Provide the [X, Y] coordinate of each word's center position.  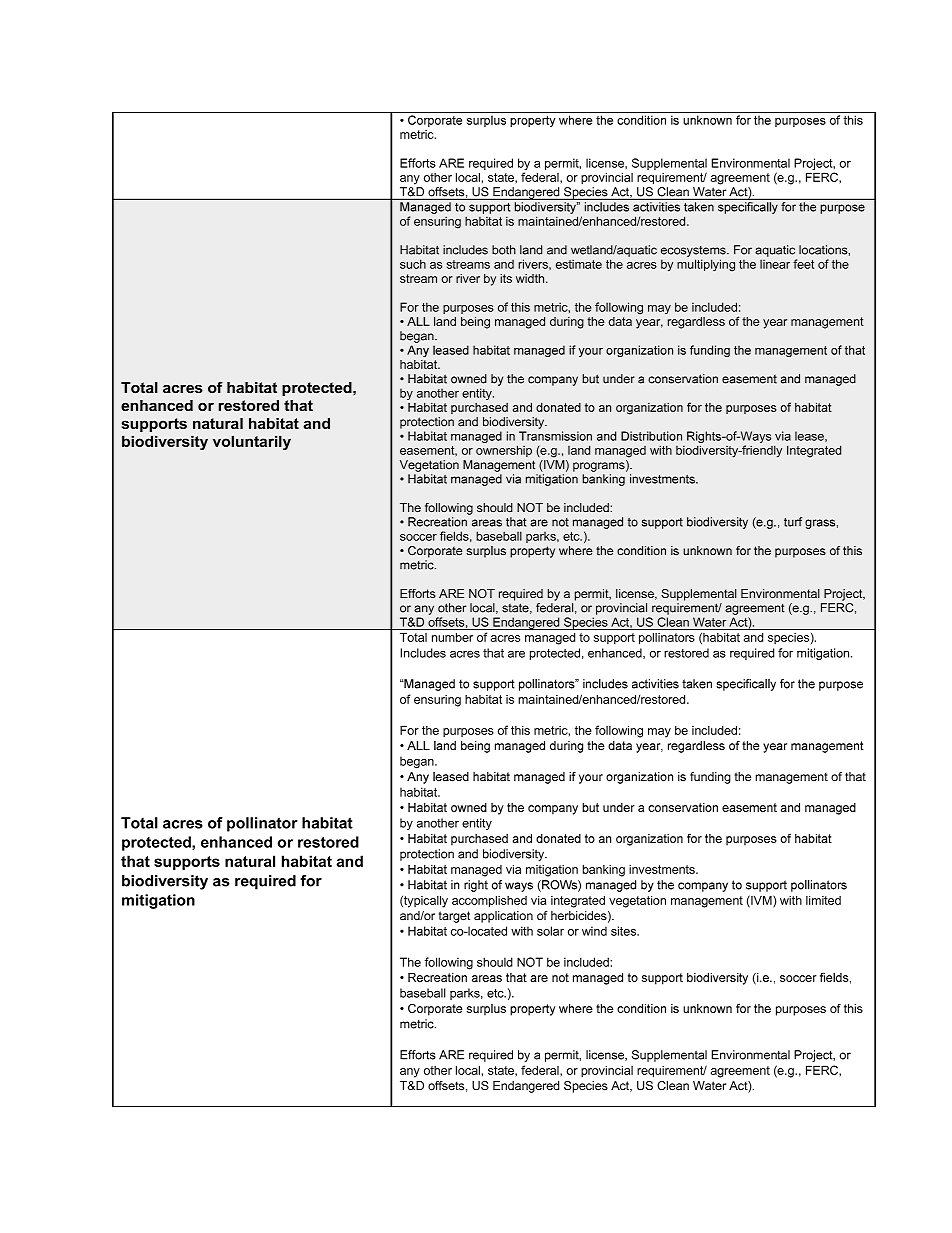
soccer [418, 537]
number [452, 637]
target [454, 917]
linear [775, 264]
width [531, 278]
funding [710, 778]
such [413, 264]
